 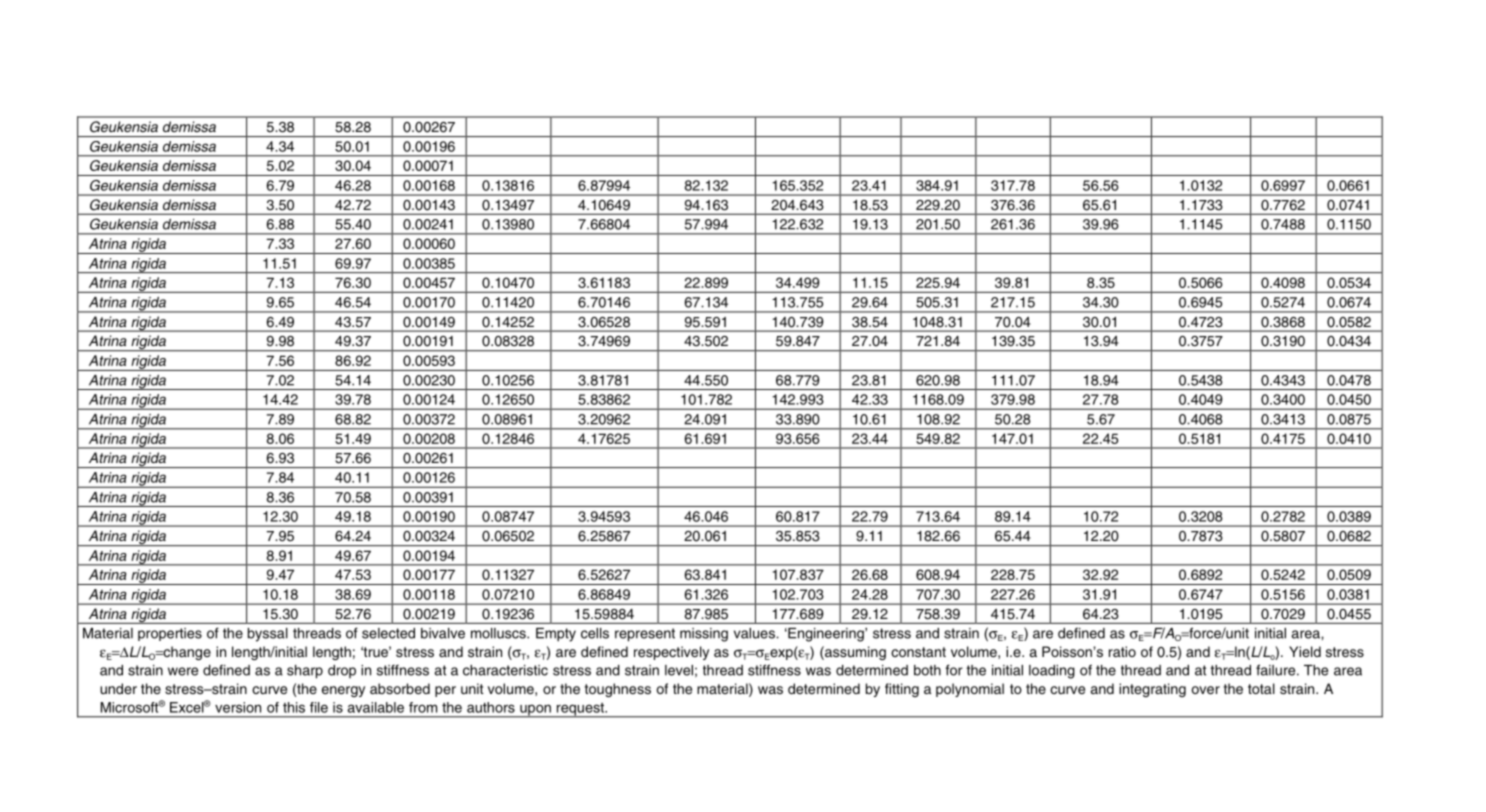 I want to click on integrating, so click(x=1152, y=690).
